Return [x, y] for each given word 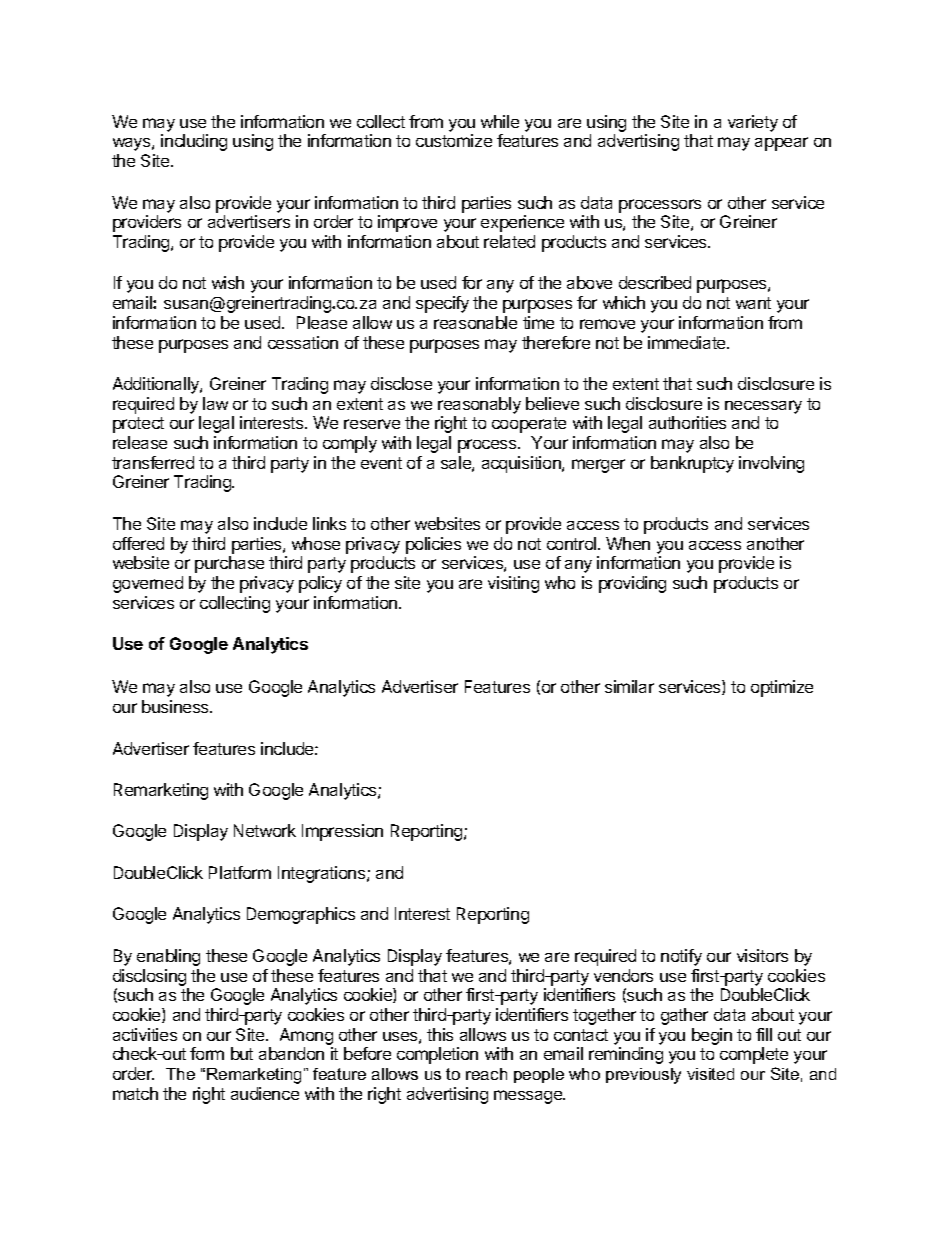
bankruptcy [692, 464]
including [194, 142]
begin [712, 1036]
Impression [342, 832]
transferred [153, 462]
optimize [782, 688]
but [242, 1053]
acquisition [522, 464]
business [176, 706]
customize [454, 140]
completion [437, 1055]
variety [753, 123]
